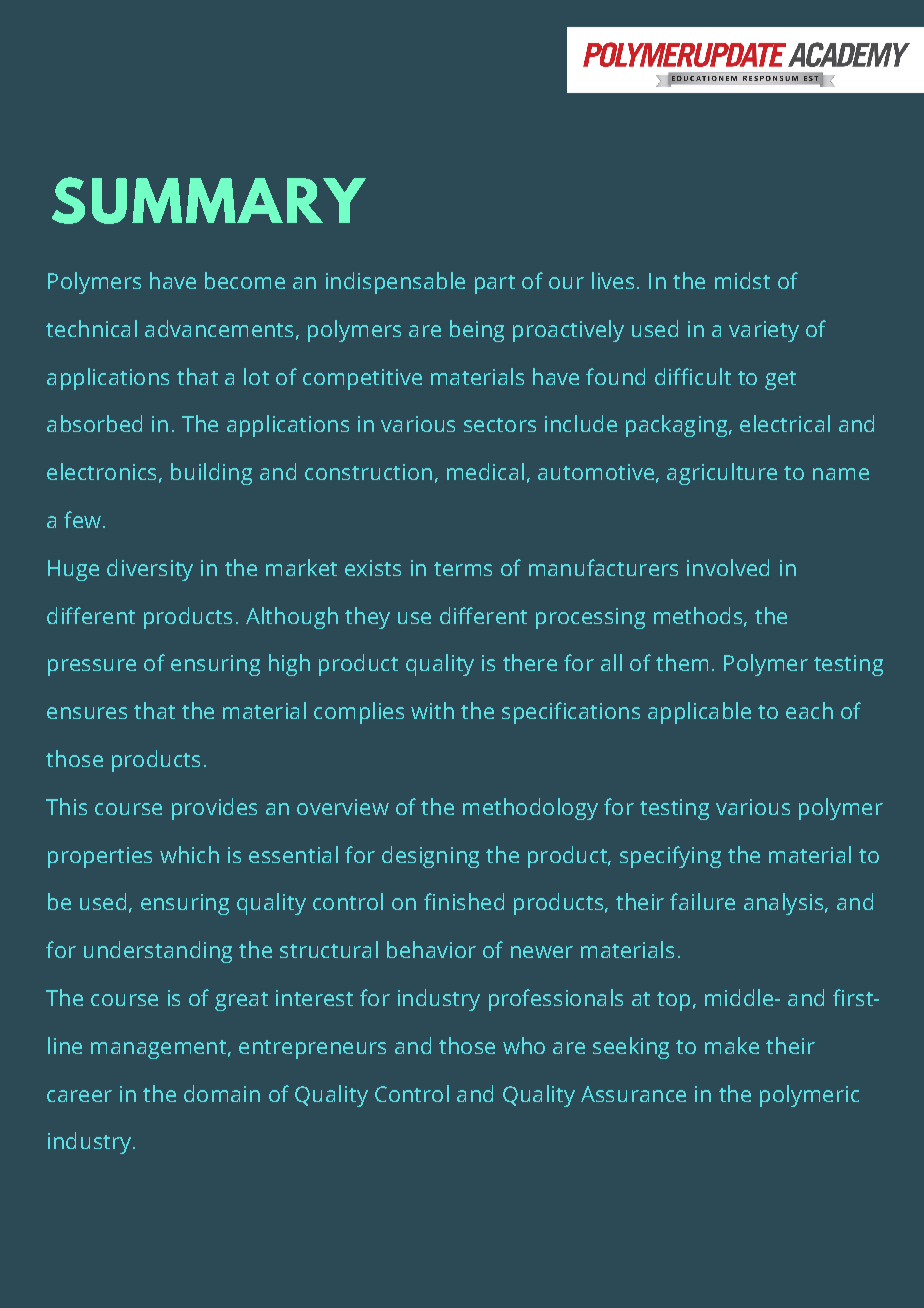 This screenshot has width=924, height=1308. What do you see at coordinates (699, 713) in the screenshot?
I see `applicable` at bounding box center [699, 713].
